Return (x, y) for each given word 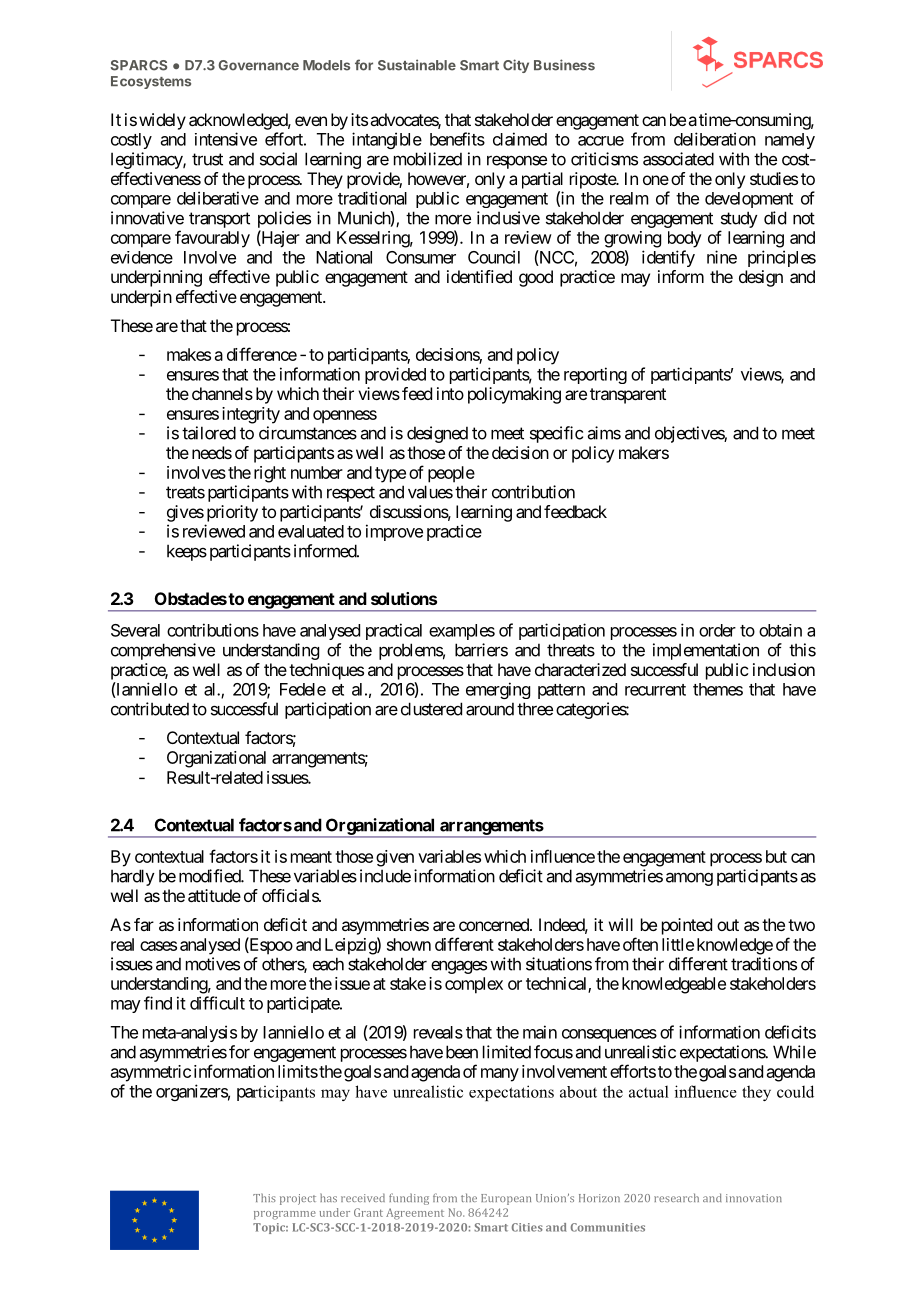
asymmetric (151, 1073)
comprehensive (163, 651)
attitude (214, 895)
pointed (687, 926)
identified (479, 276)
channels (222, 393)
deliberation (715, 139)
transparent (628, 396)
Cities (527, 1227)
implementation (706, 651)
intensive (226, 139)
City (516, 66)
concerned (495, 924)
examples (462, 632)
